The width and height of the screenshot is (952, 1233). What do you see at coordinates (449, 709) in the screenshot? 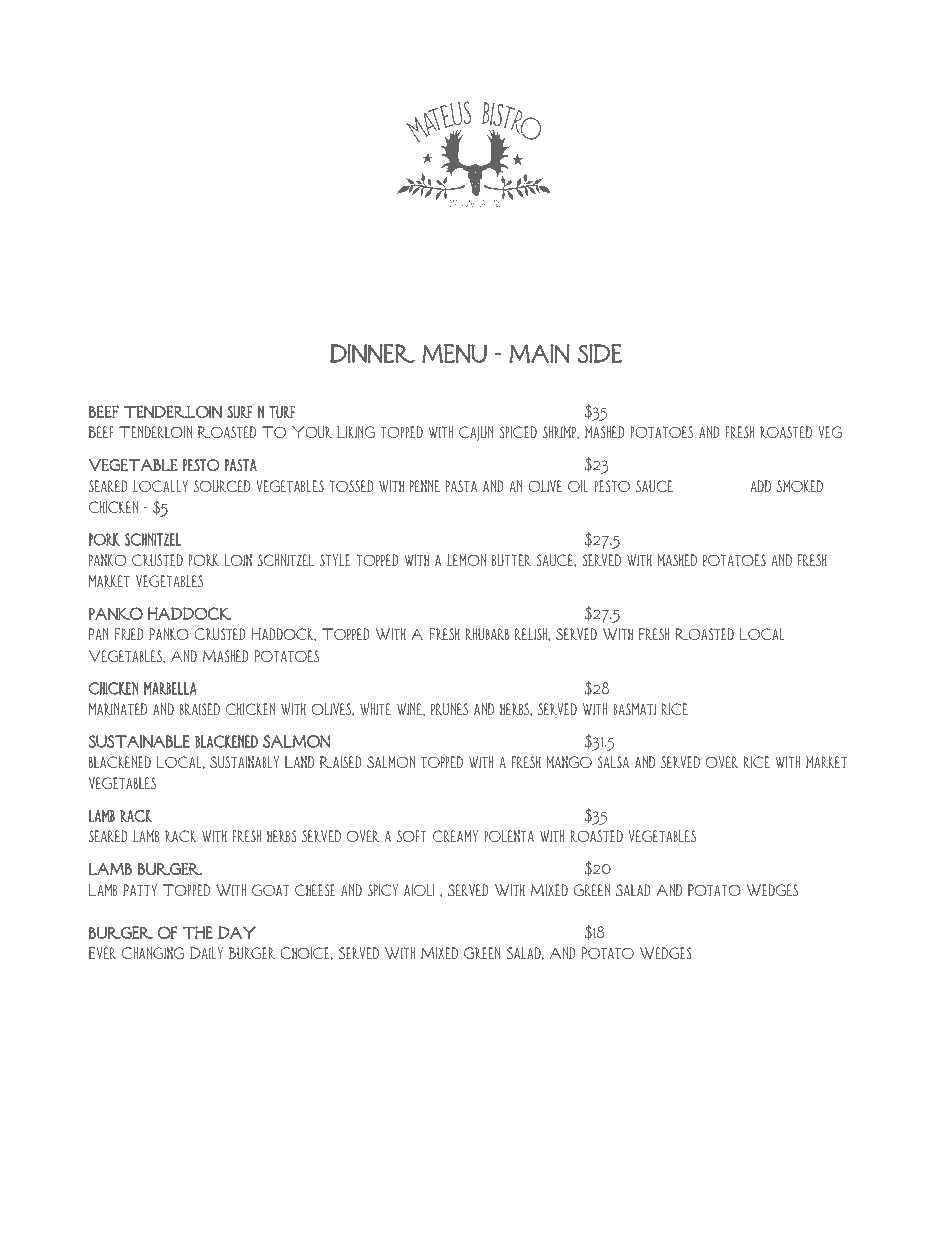
I see `prunes` at bounding box center [449, 709].
